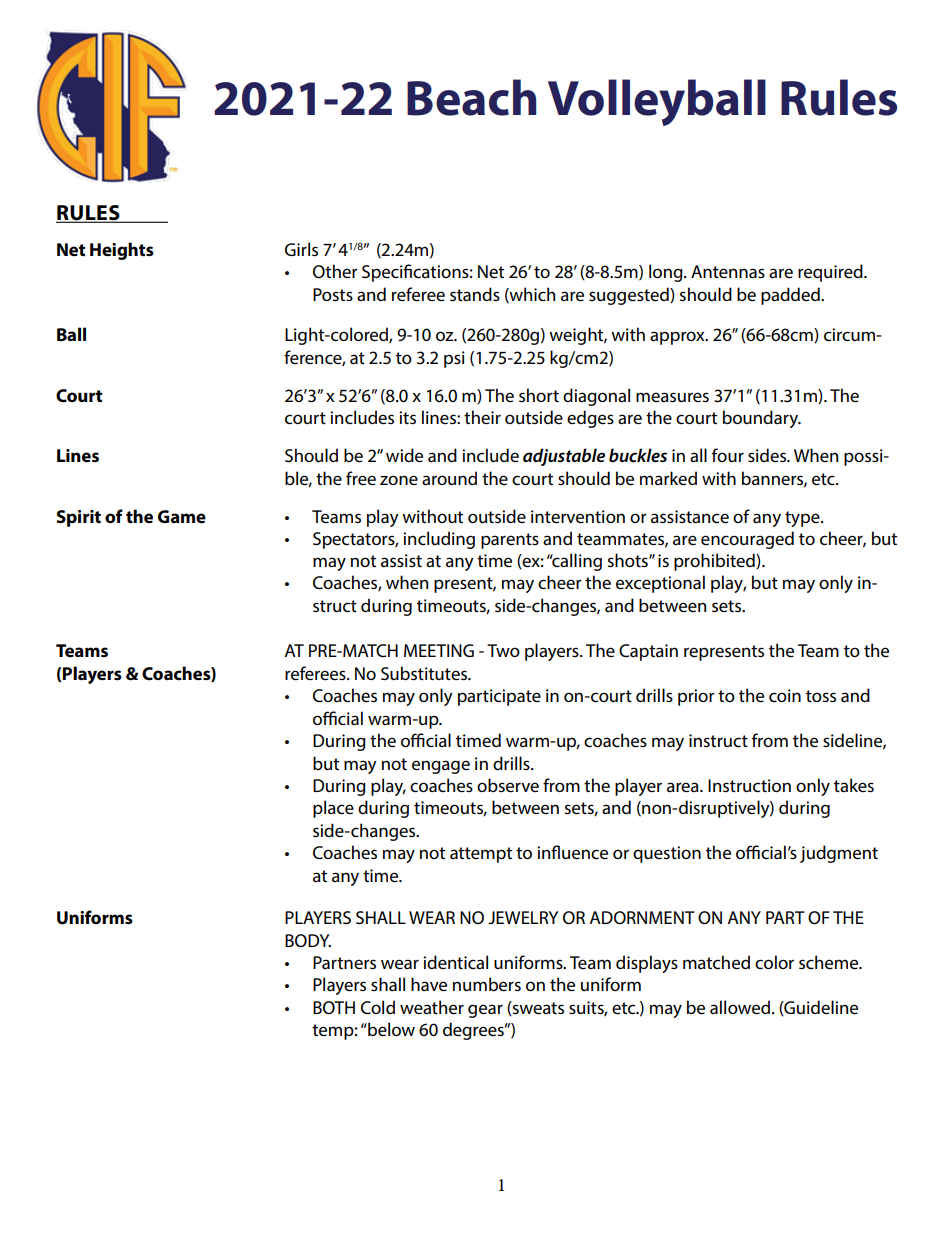 This page has height=1233, width=952. Describe the element at coordinates (333, 809) in the page. I see `place` at that location.
